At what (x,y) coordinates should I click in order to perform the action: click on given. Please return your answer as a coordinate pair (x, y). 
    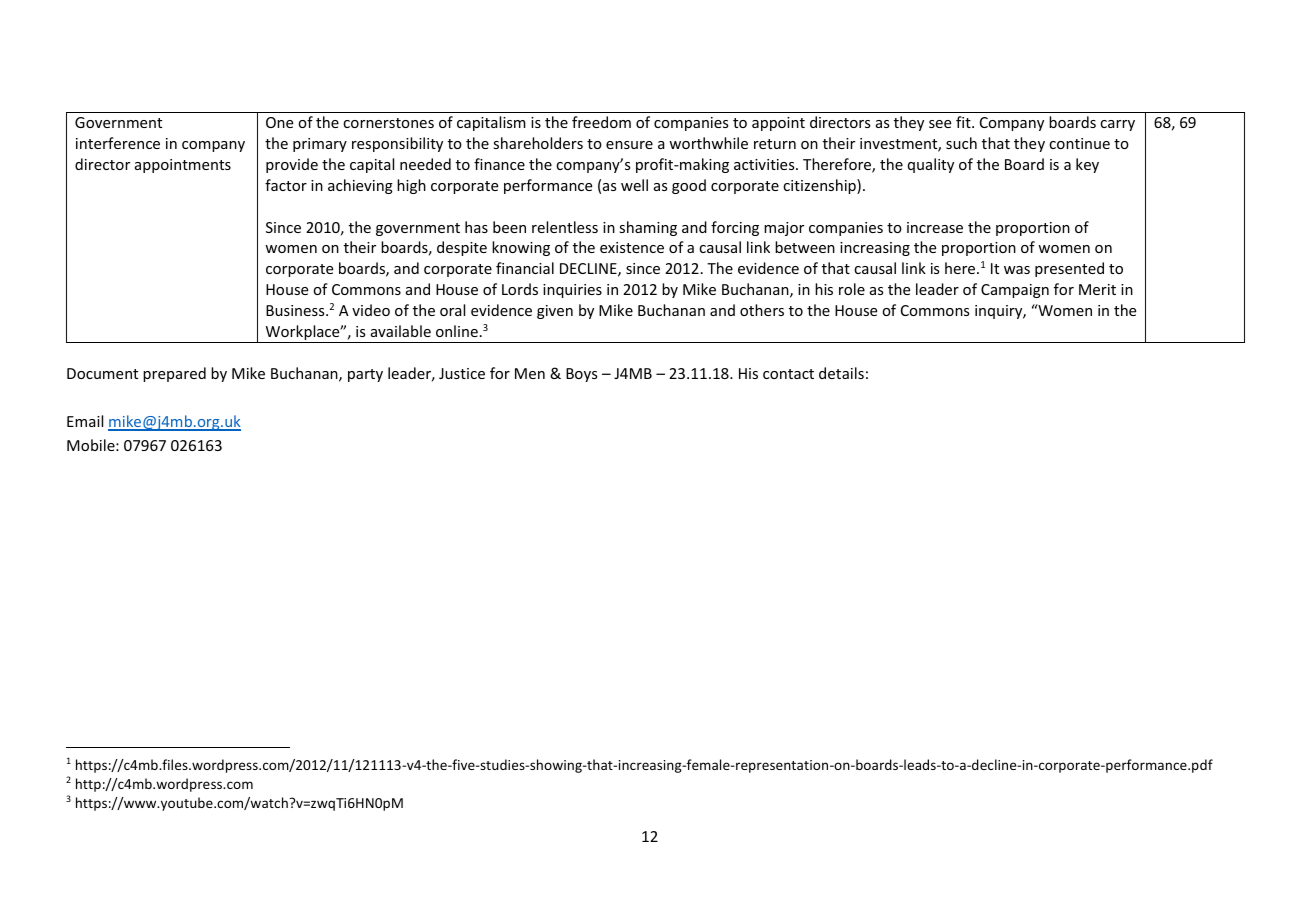
    Looking at the image, I should click on (555, 312).
